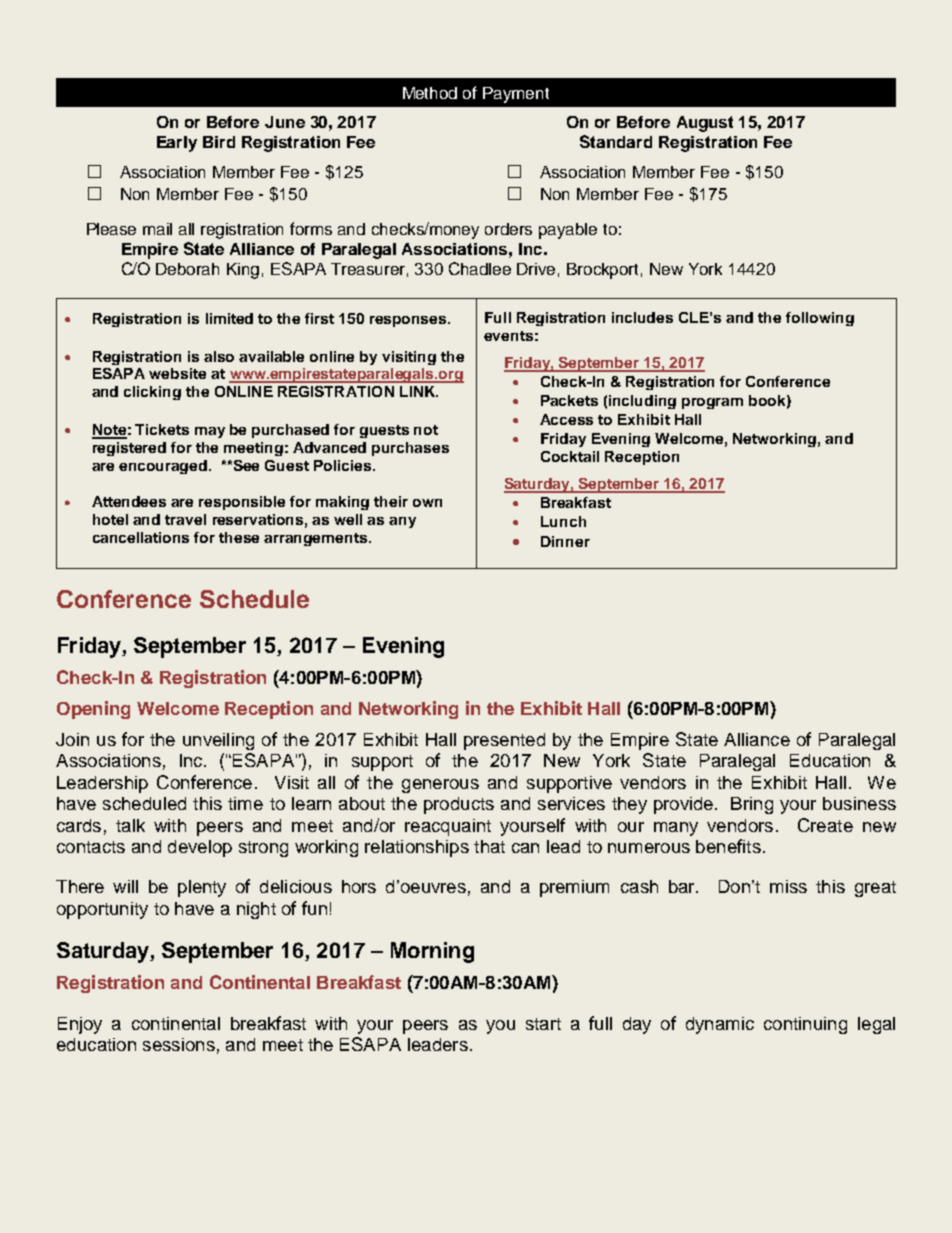 Image resolution: width=952 pixels, height=1233 pixels. I want to click on August, so click(705, 124).
